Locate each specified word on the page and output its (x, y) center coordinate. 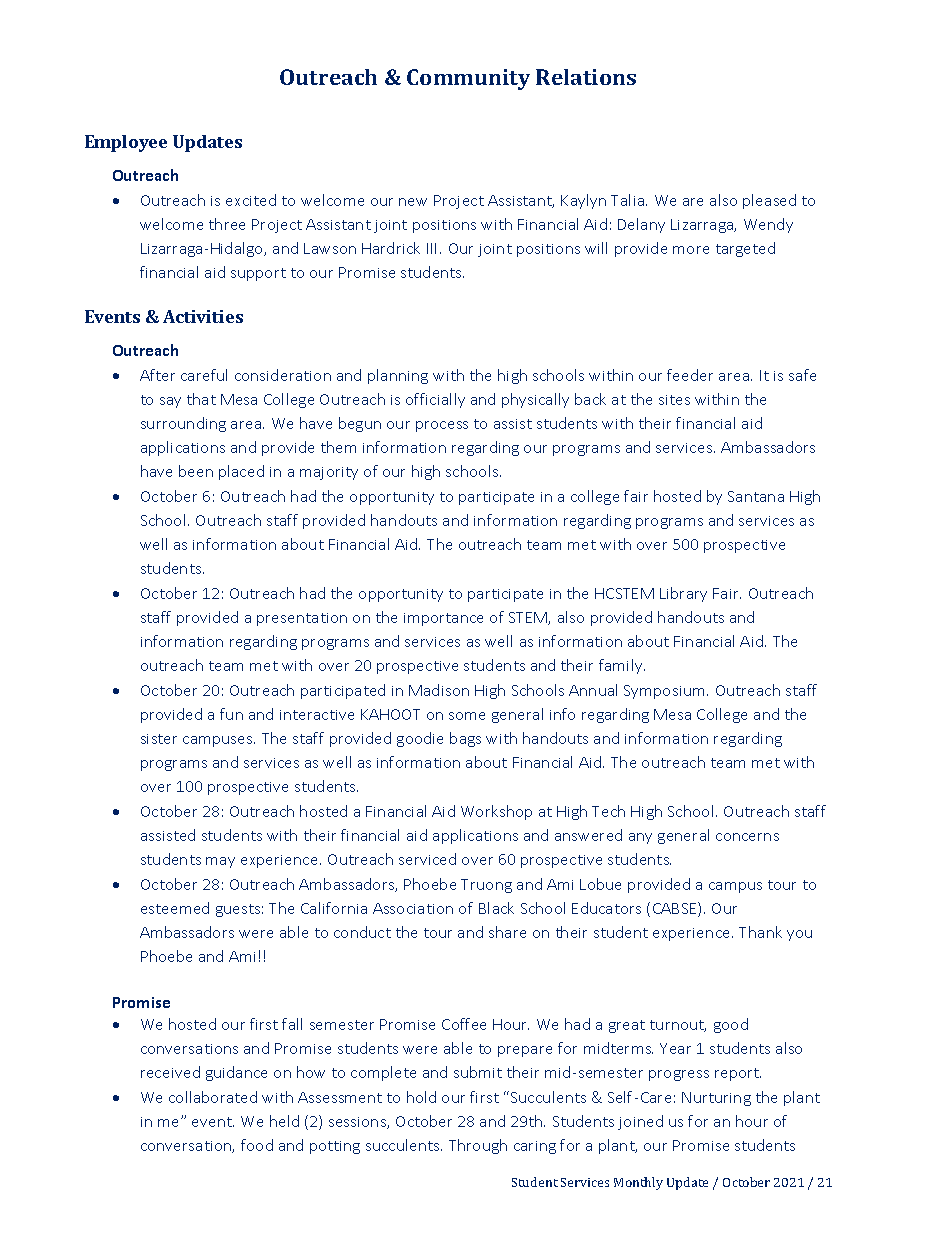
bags (465, 739)
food (257, 1145)
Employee (126, 143)
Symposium (664, 692)
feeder (690, 375)
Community (468, 79)
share (507, 932)
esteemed (175, 908)
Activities (203, 316)
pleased (769, 201)
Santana (756, 496)
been (196, 471)
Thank (760, 932)
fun (231, 714)
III (431, 248)
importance (443, 619)
